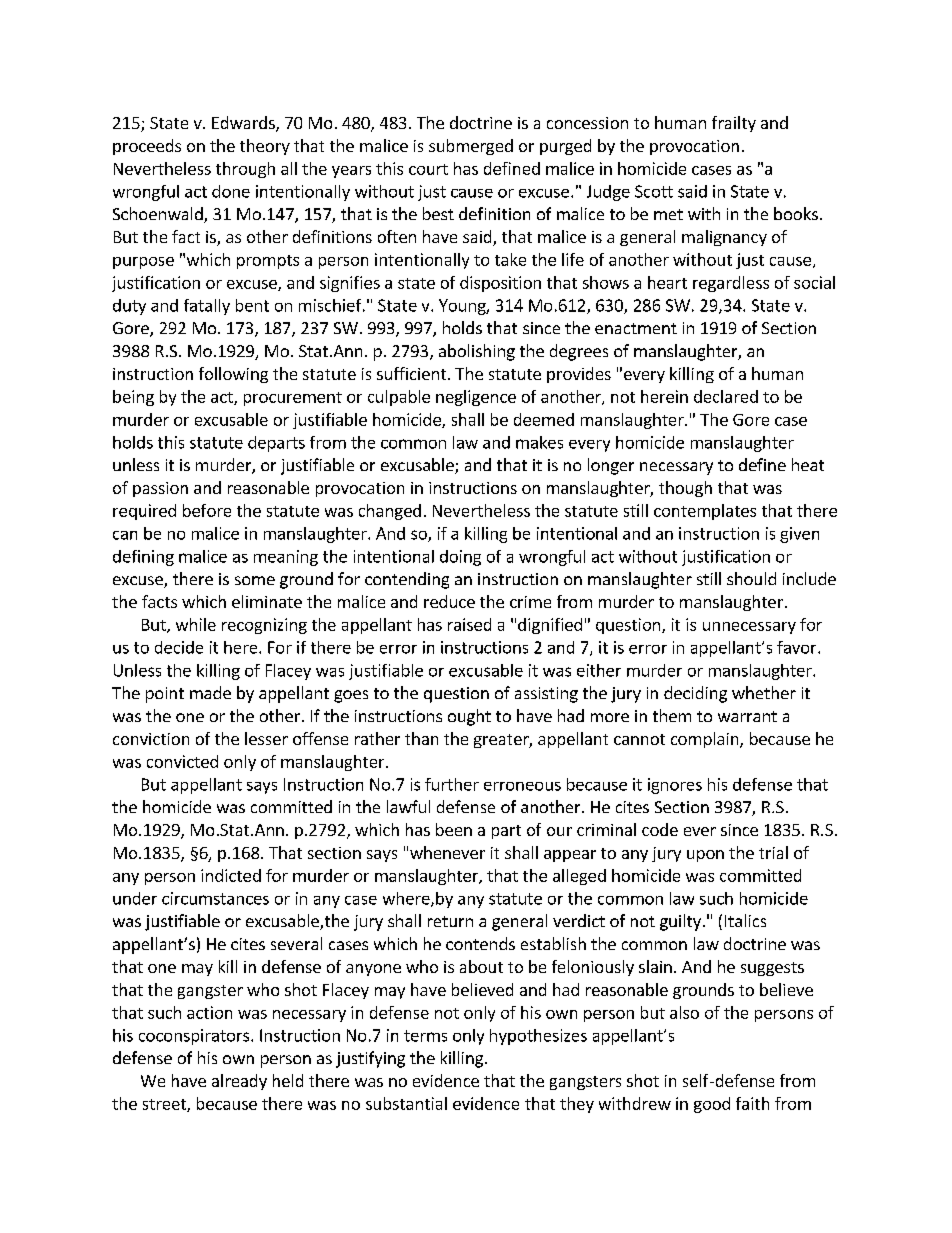 This screenshot has height=1233, width=952. I want to click on frailty, so click(734, 124).
